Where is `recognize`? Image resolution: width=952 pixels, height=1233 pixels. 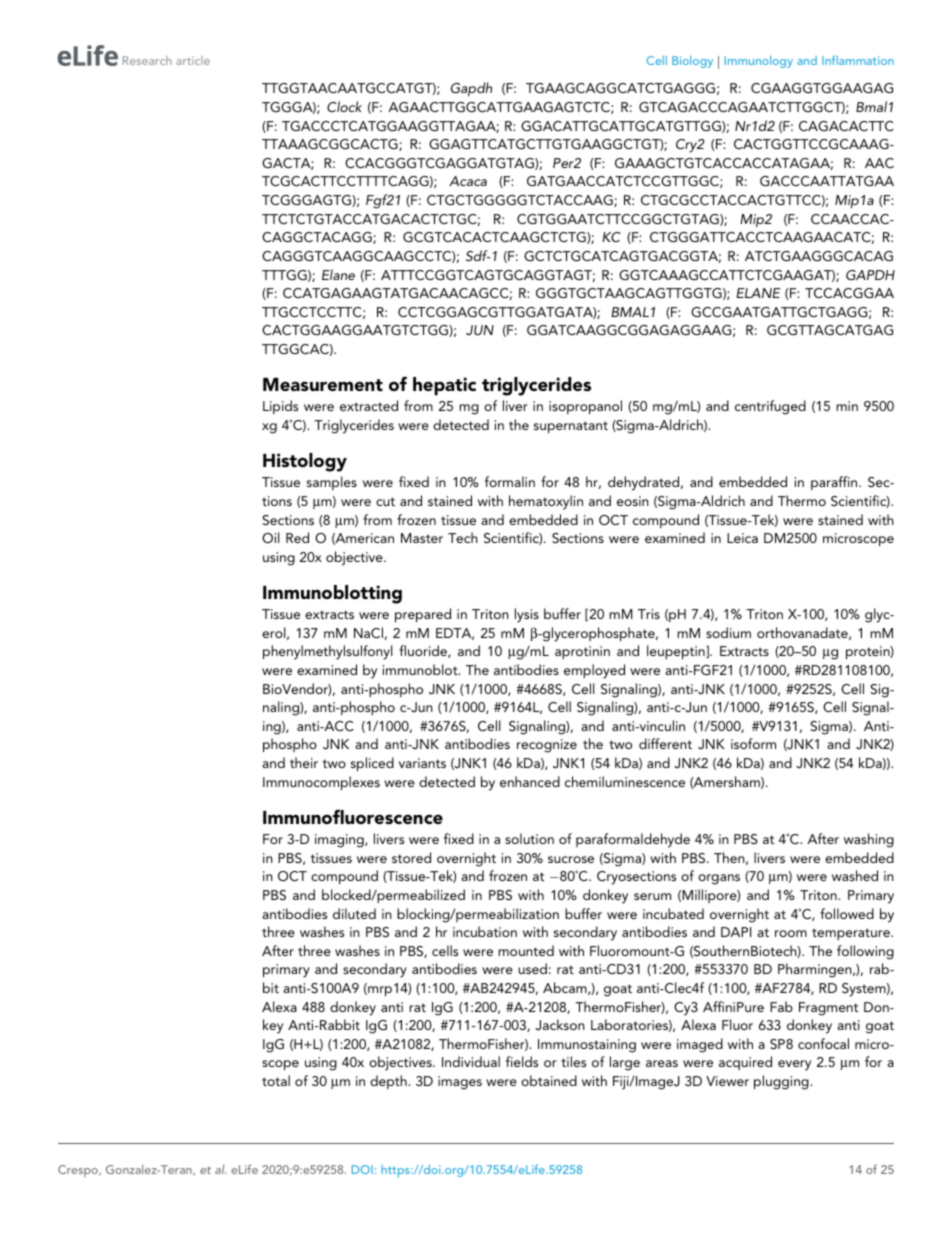 recognize is located at coordinates (547, 746).
